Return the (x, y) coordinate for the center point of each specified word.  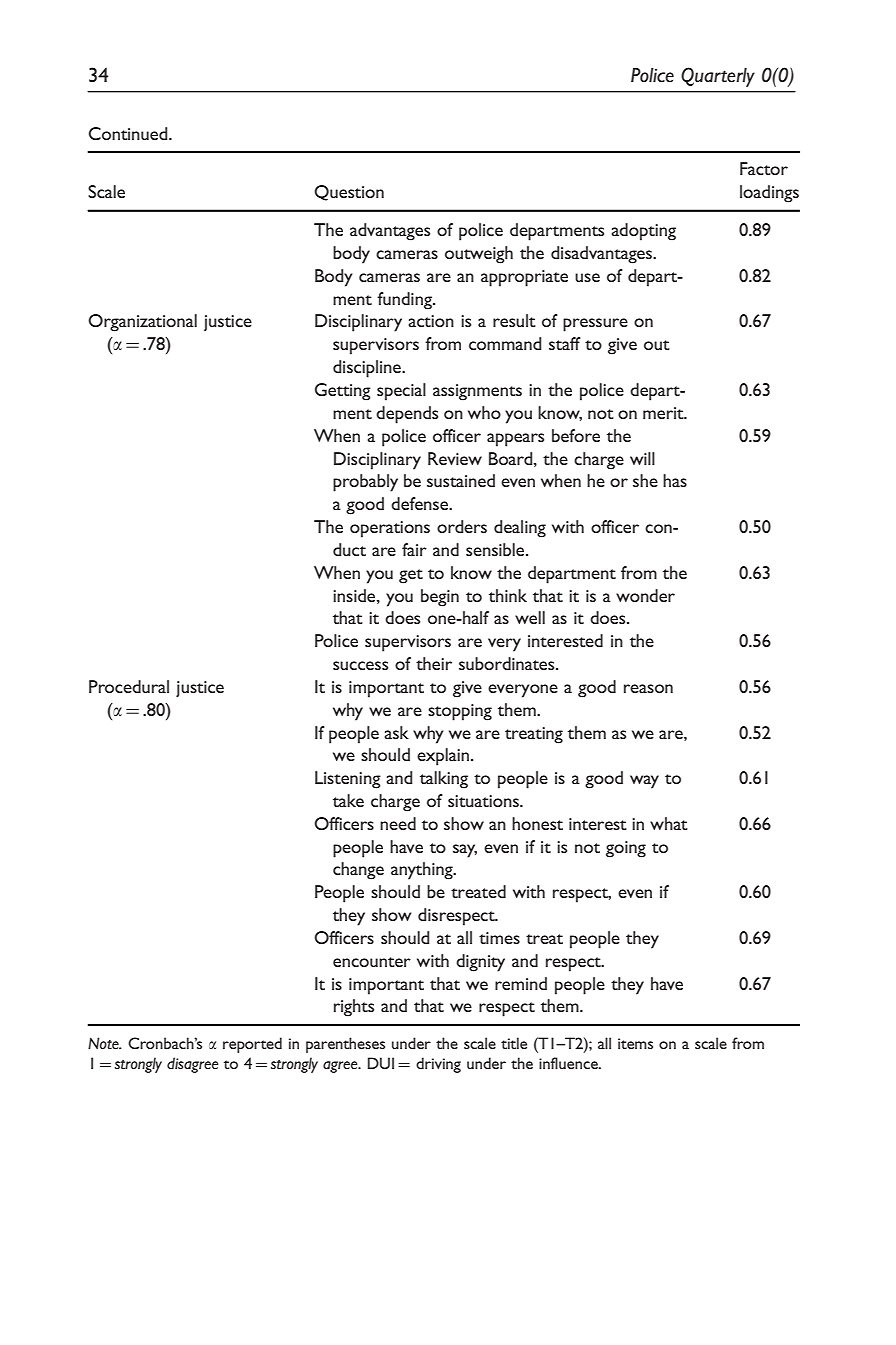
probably (365, 483)
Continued (129, 133)
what (669, 823)
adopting (643, 232)
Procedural (129, 686)
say (465, 851)
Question (349, 193)
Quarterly (718, 77)
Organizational (142, 323)
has (675, 480)
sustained (461, 480)
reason (648, 688)
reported (252, 1045)
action (431, 321)
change (358, 871)
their (434, 663)
